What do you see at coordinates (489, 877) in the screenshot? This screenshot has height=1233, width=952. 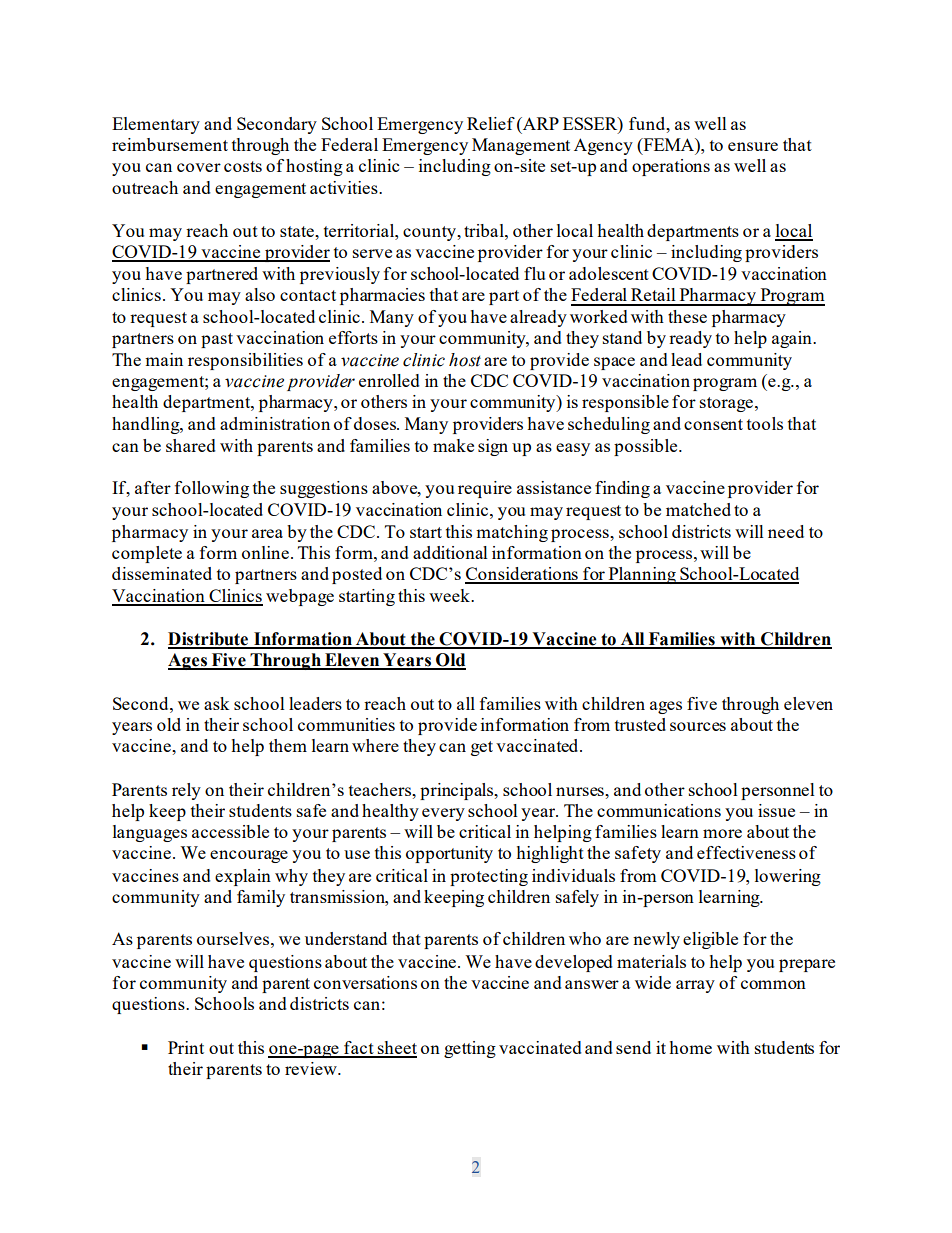 I see `protecting` at bounding box center [489, 877].
